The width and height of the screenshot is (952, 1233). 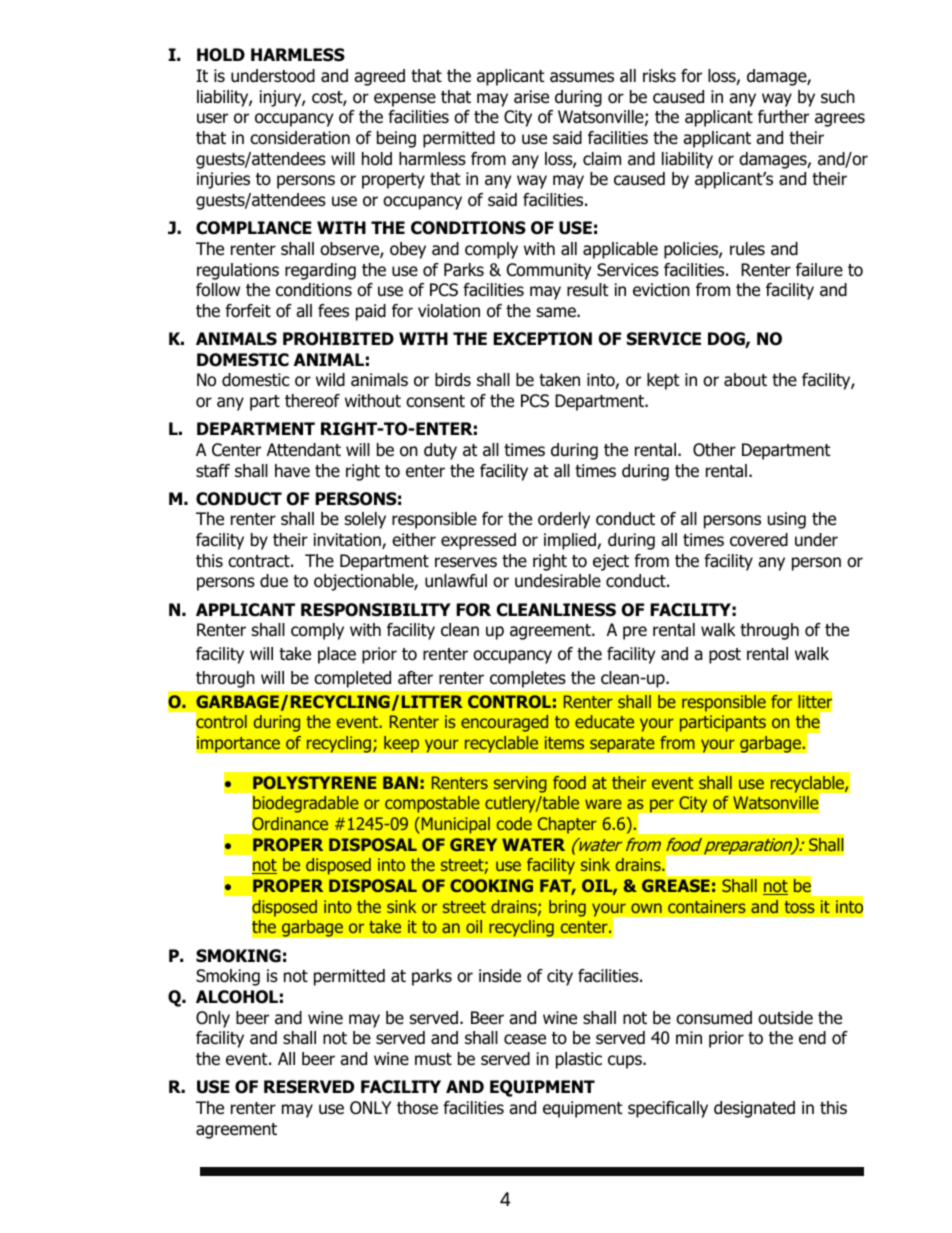 What do you see at coordinates (300, 138) in the screenshot?
I see `consideration` at bounding box center [300, 138].
